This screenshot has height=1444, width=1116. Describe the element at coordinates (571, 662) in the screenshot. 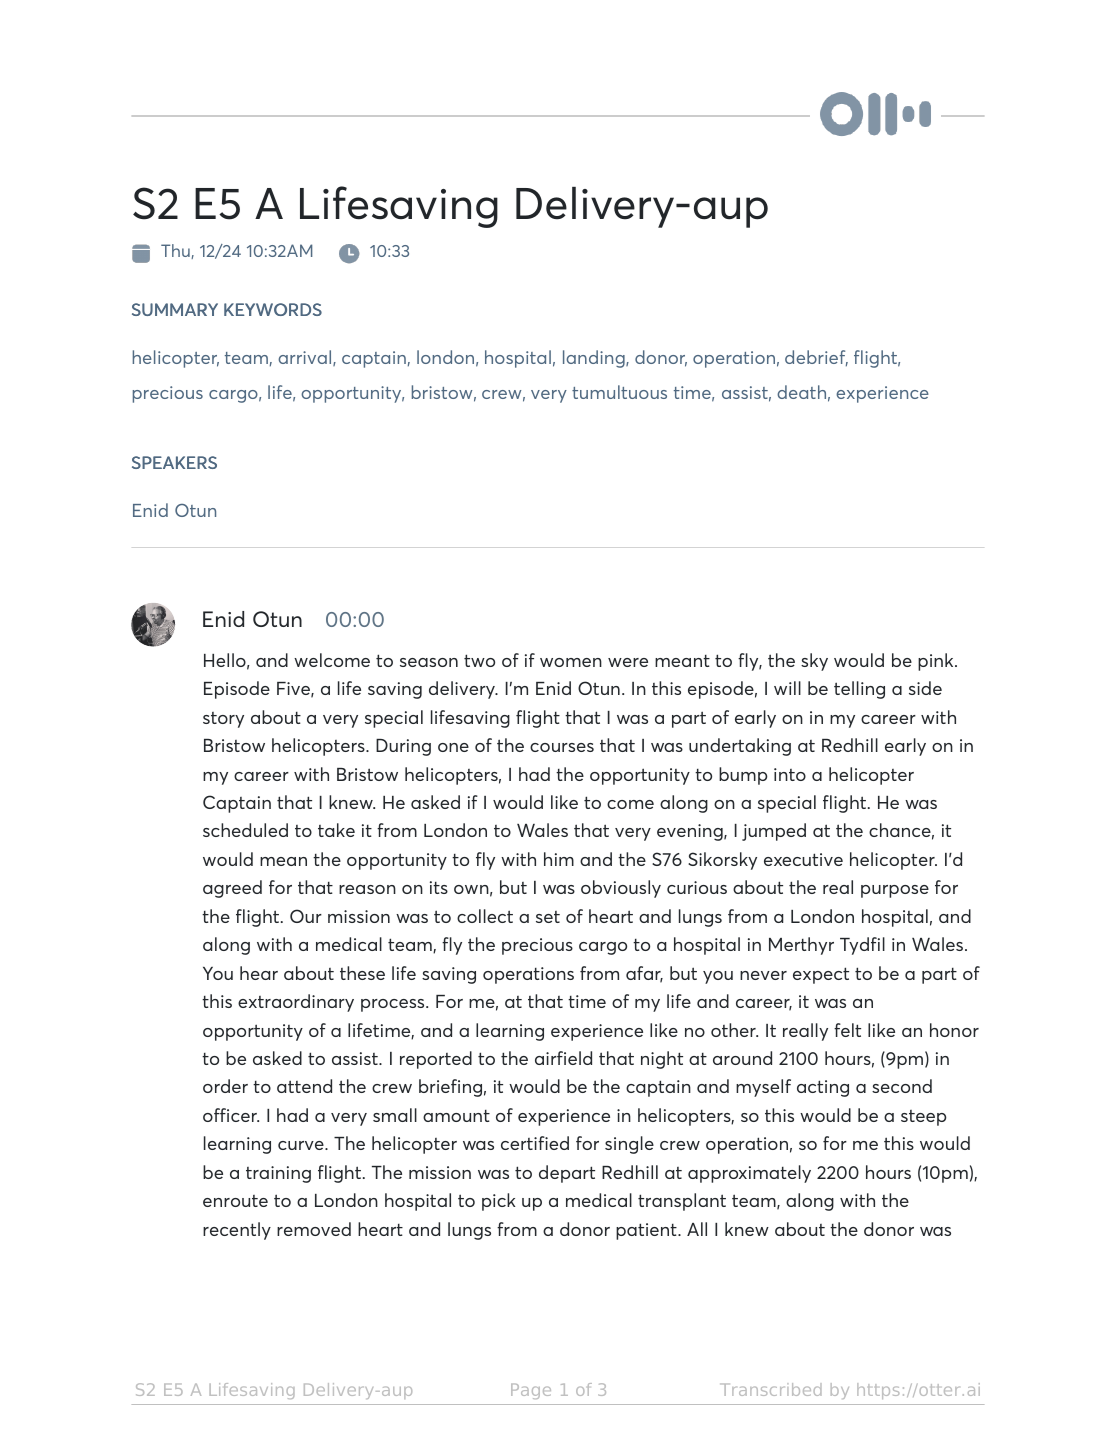

I see `women` at that location.
